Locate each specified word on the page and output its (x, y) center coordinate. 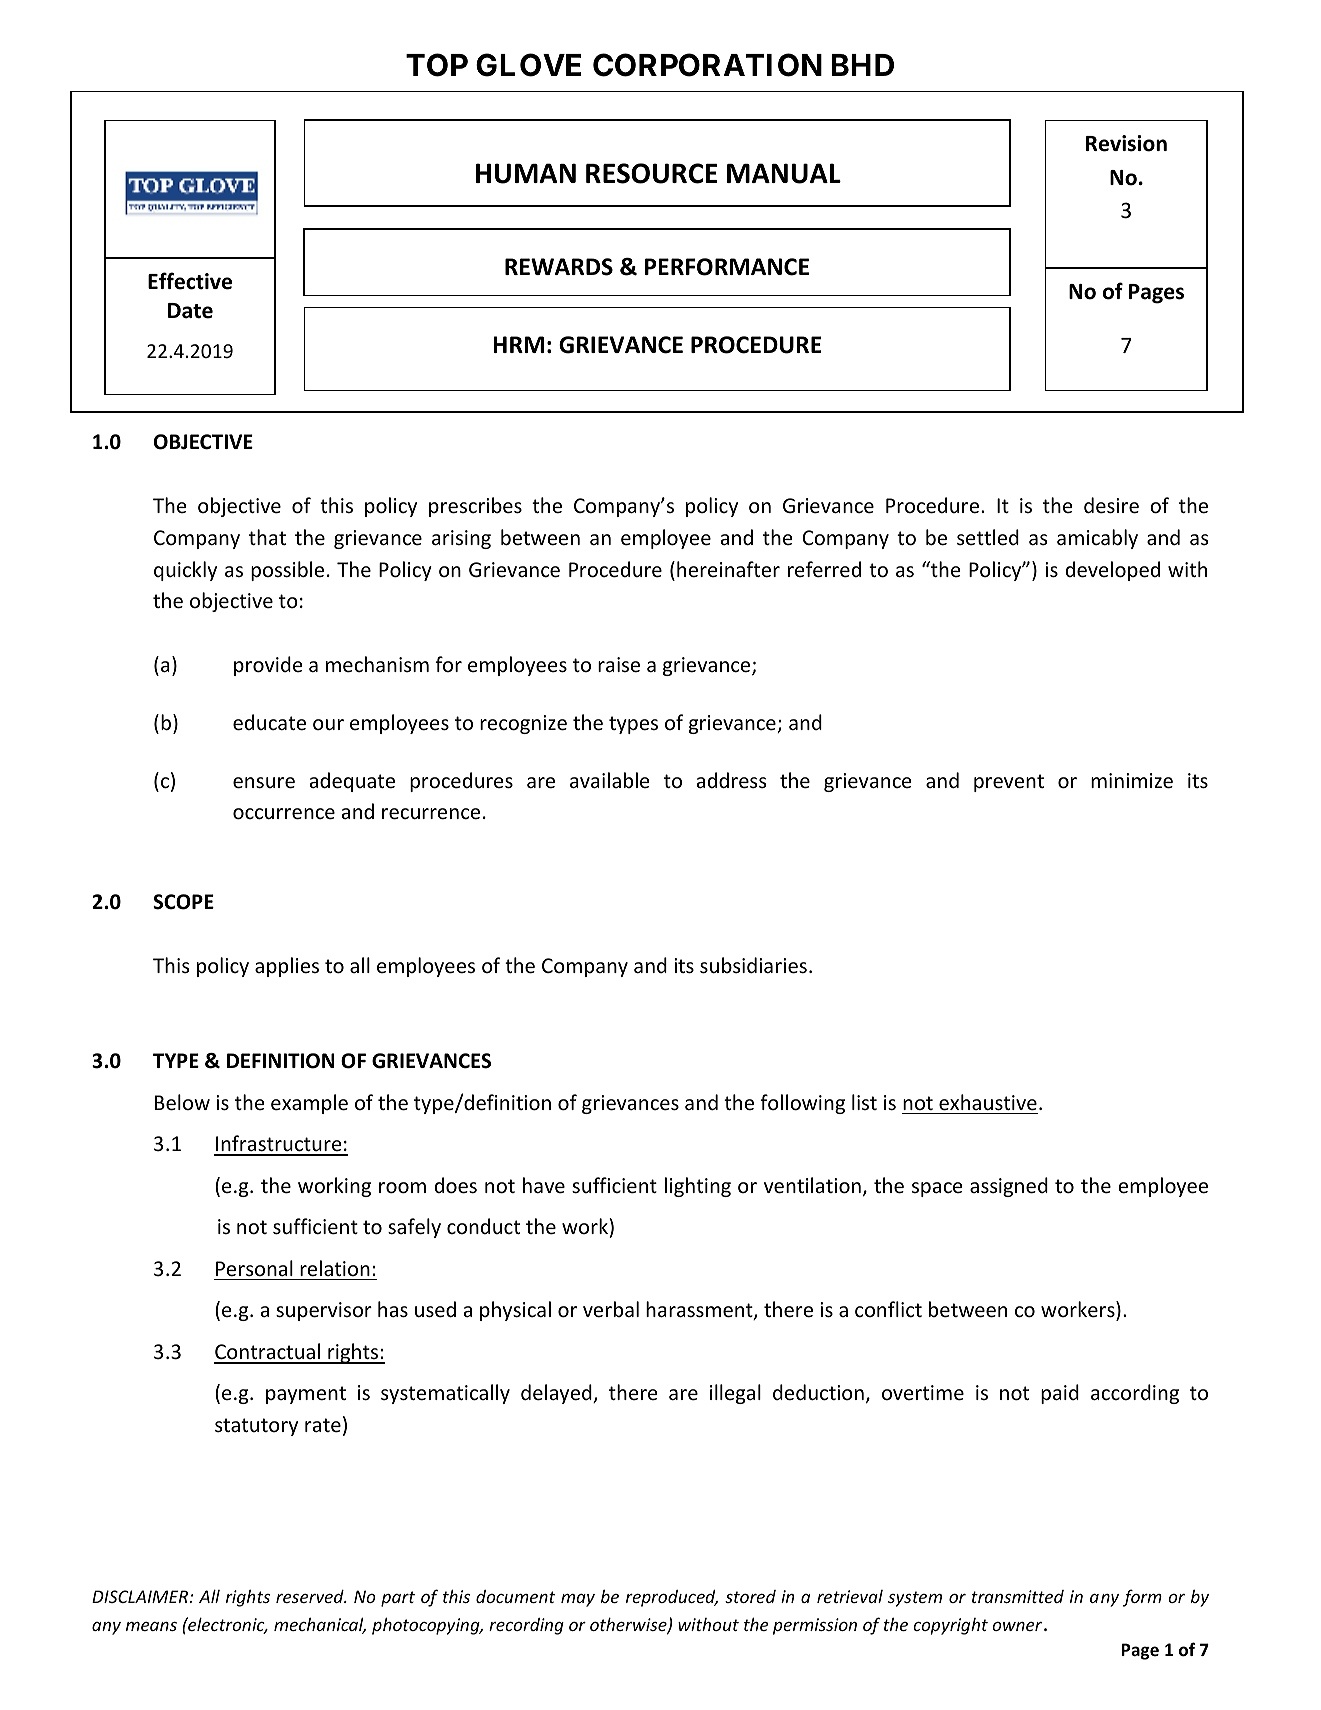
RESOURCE (651, 173)
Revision (1126, 143)
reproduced (672, 1598)
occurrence (284, 814)
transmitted (1018, 1596)
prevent (1009, 783)
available (609, 780)
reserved (311, 1596)
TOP (437, 65)
